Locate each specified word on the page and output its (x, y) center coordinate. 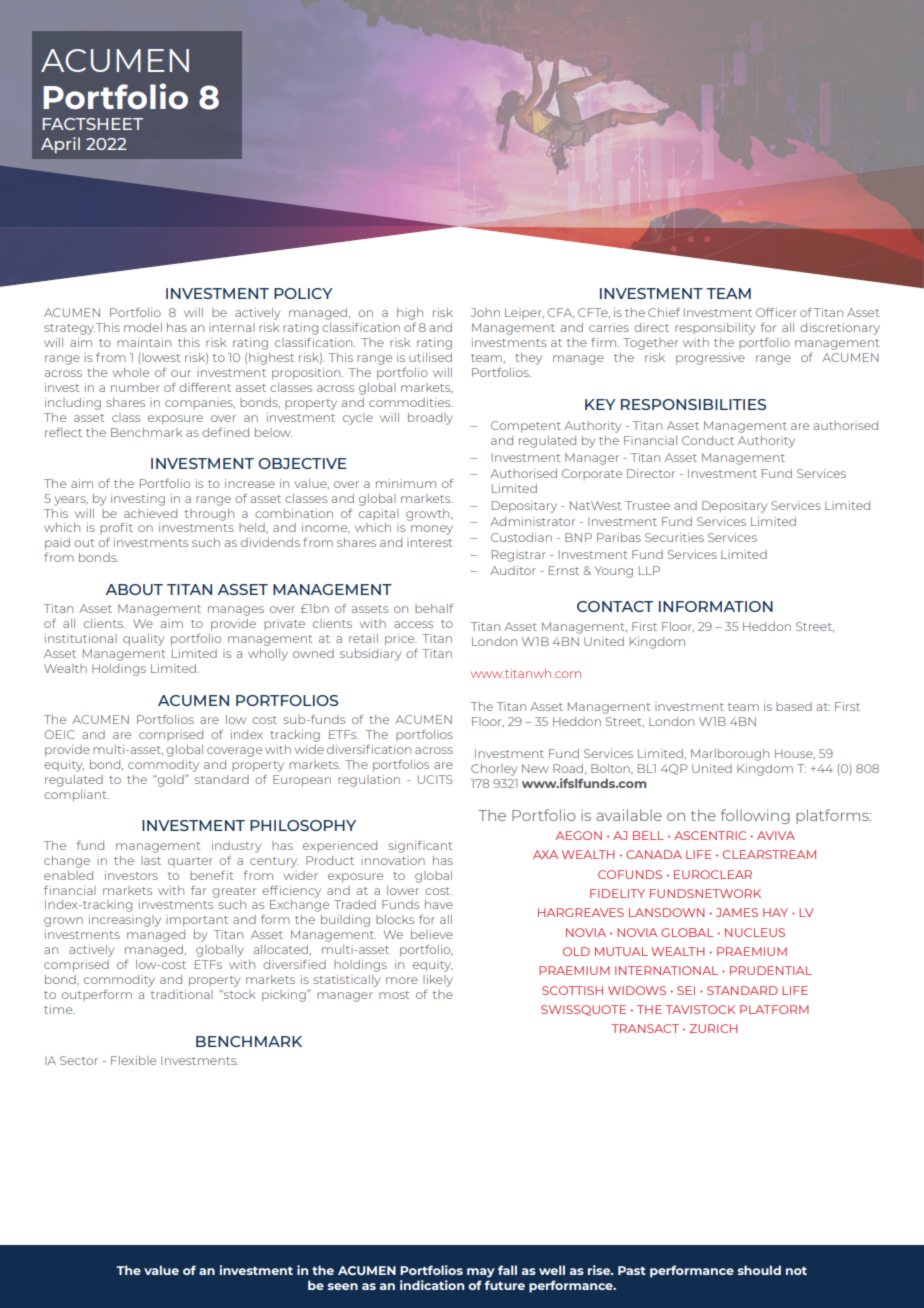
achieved (150, 513)
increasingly (125, 921)
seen (342, 1286)
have (439, 904)
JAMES (737, 912)
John (485, 312)
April (60, 145)
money (432, 530)
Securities (674, 537)
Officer (776, 312)
